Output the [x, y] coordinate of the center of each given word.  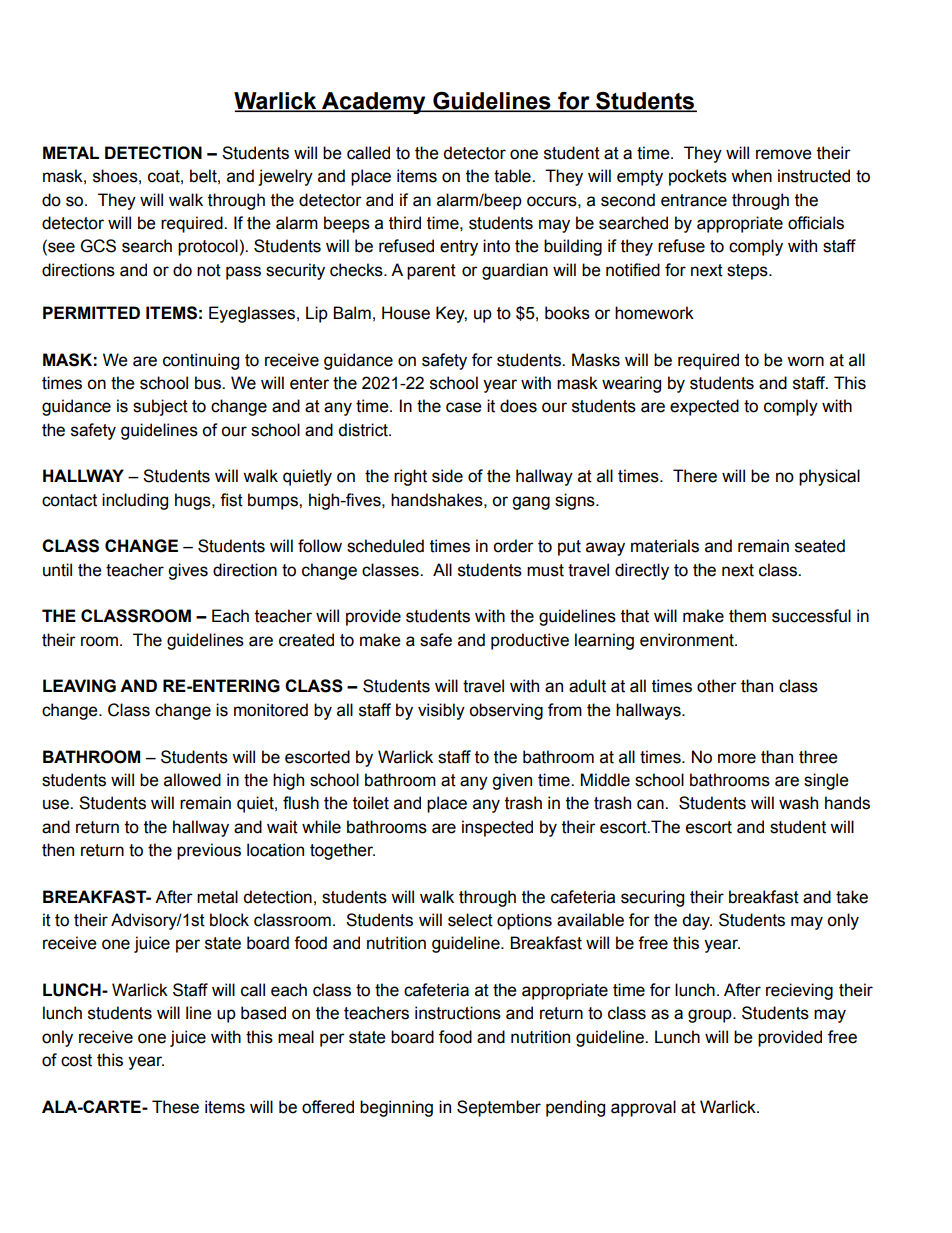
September [499, 1108]
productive [530, 641]
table [513, 176]
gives [188, 571]
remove [784, 154]
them [747, 616]
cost [76, 1060]
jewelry [285, 177]
